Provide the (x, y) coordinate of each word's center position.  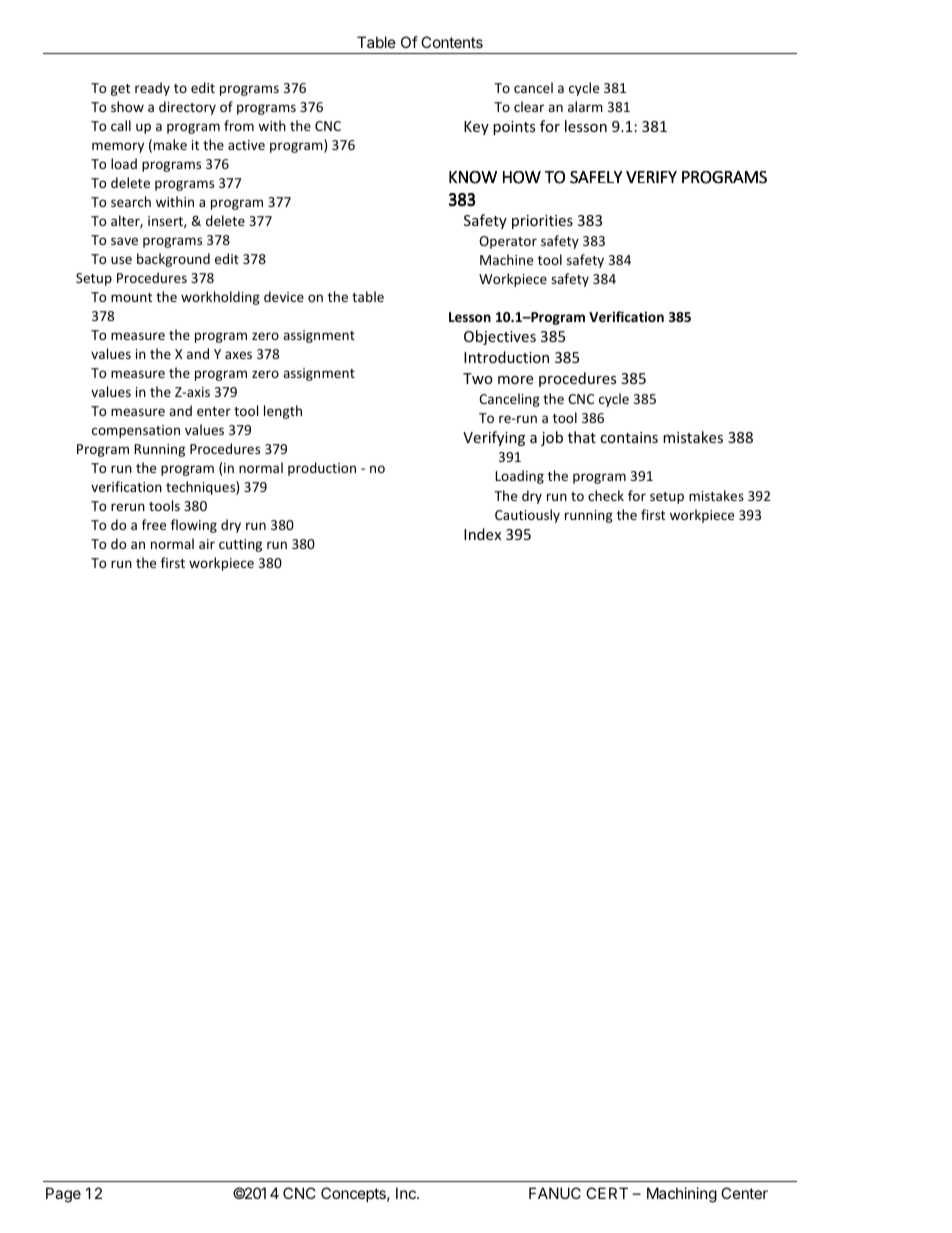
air (207, 544)
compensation (136, 431)
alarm (585, 106)
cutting (240, 545)
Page (63, 1195)
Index (482, 534)
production (322, 469)
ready (152, 89)
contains (629, 437)
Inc (407, 1193)
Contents (452, 42)
